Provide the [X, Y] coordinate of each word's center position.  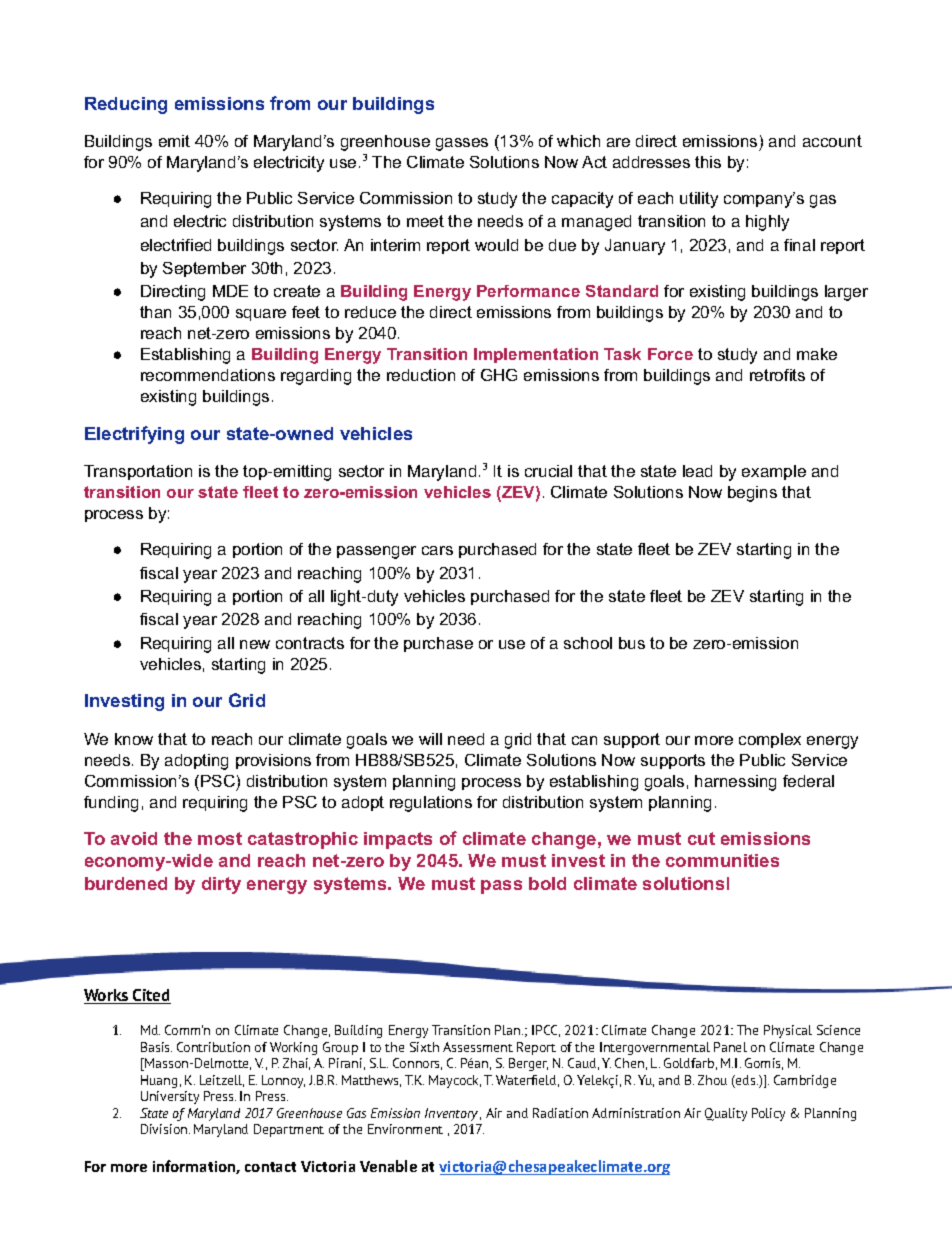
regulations [431, 804]
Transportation [138, 472]
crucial [548, 471]
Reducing [126, 105]
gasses [462, 144]
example [774, 472]
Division [165, 1129]
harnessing [735, 783]
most [220, 838]
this [708, 162]
